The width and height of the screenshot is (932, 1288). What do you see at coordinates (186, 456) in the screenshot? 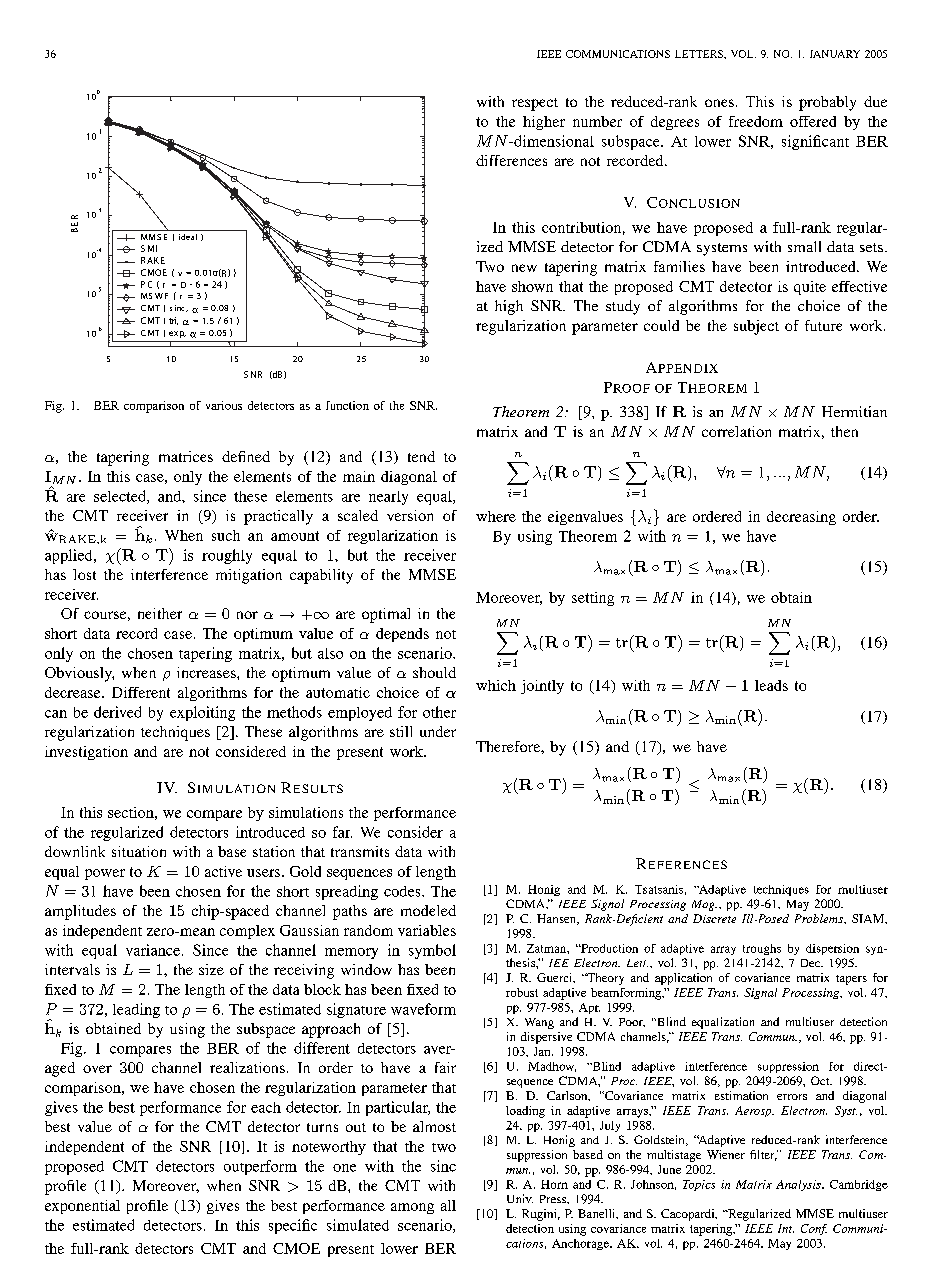
I see `matrices` at bounding box center [186, 456].
